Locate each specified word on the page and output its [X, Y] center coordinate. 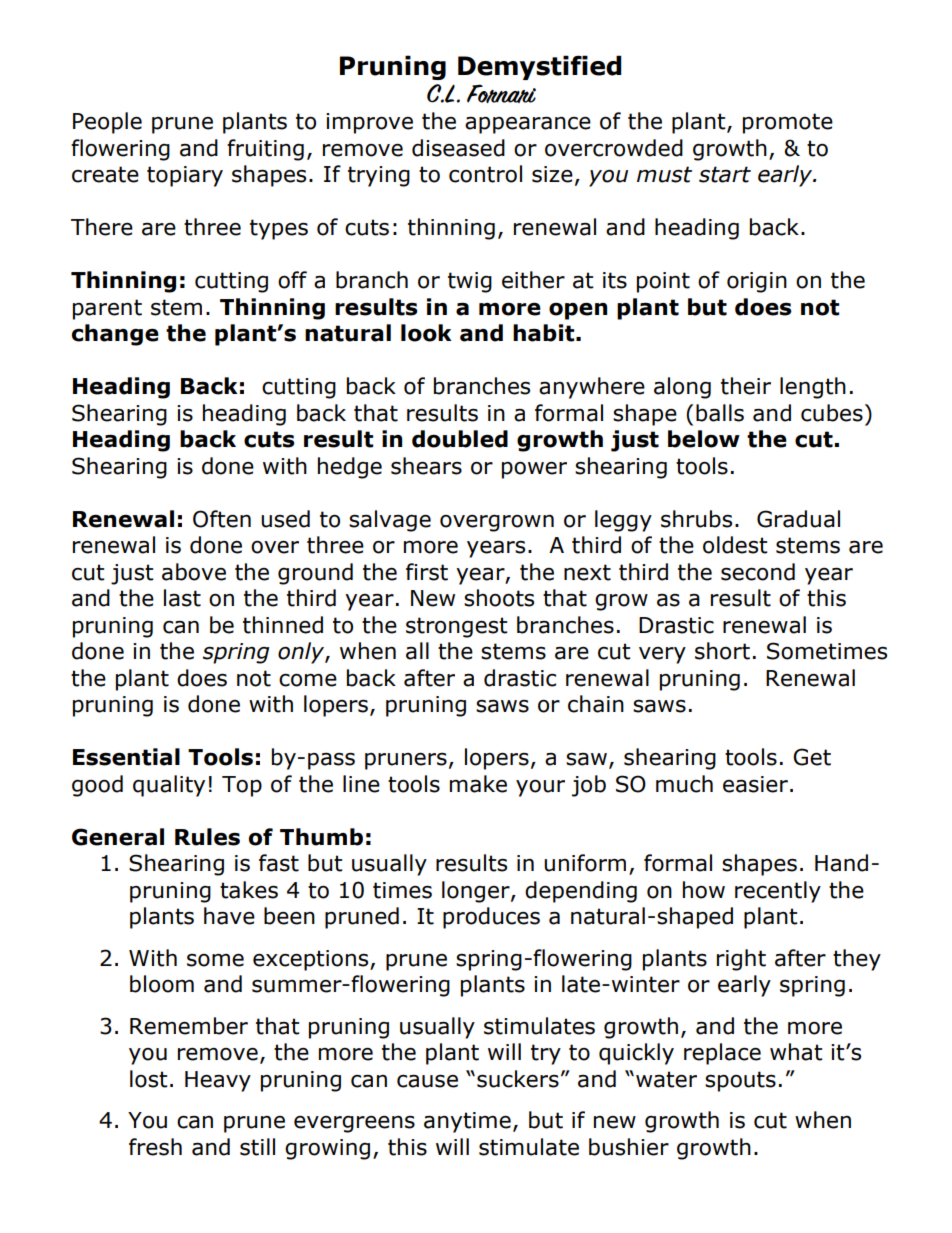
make [478, 784]
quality [169, 786]
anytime [467, 1122]
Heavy [218, 1081]
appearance [528, 125]
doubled [460, 439]
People [107, 123]
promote [788, 123]
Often [222, 519]
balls [720, 413]
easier [755, 784]
